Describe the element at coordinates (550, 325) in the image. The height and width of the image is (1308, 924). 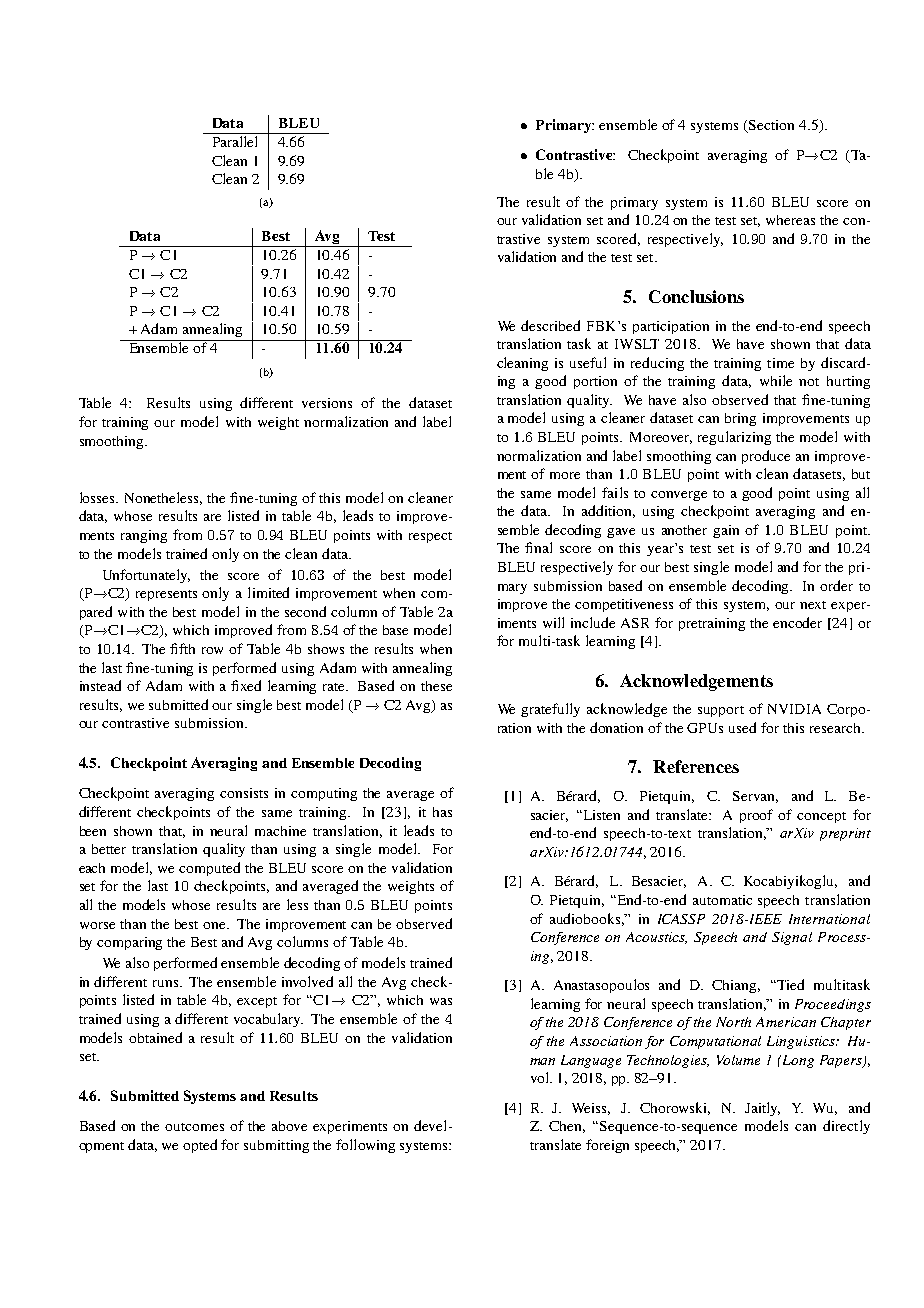
I see `described` at that location.
